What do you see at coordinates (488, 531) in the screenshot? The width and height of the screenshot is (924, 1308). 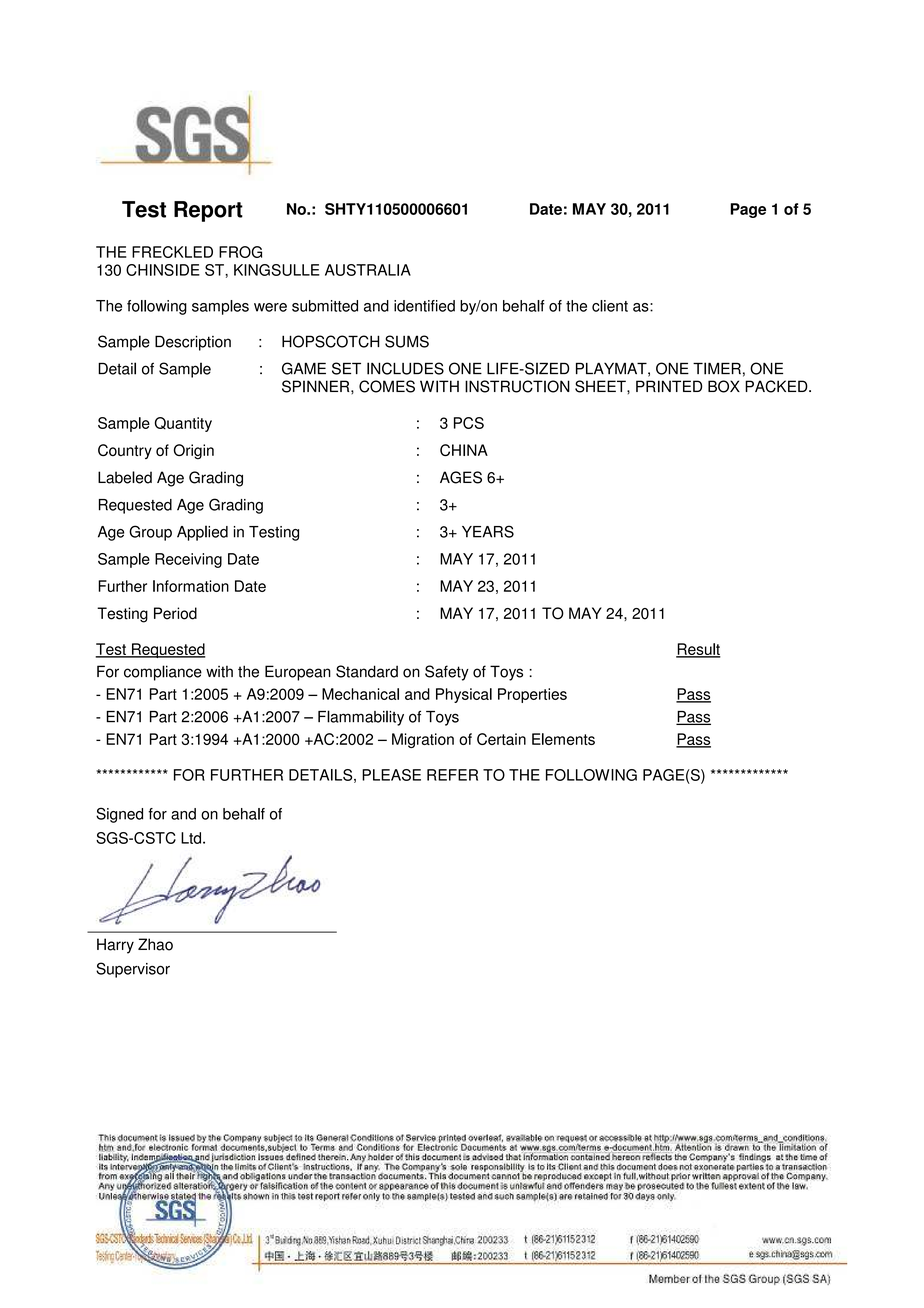 I see `YEARS` at bounding box center [488, 531].
